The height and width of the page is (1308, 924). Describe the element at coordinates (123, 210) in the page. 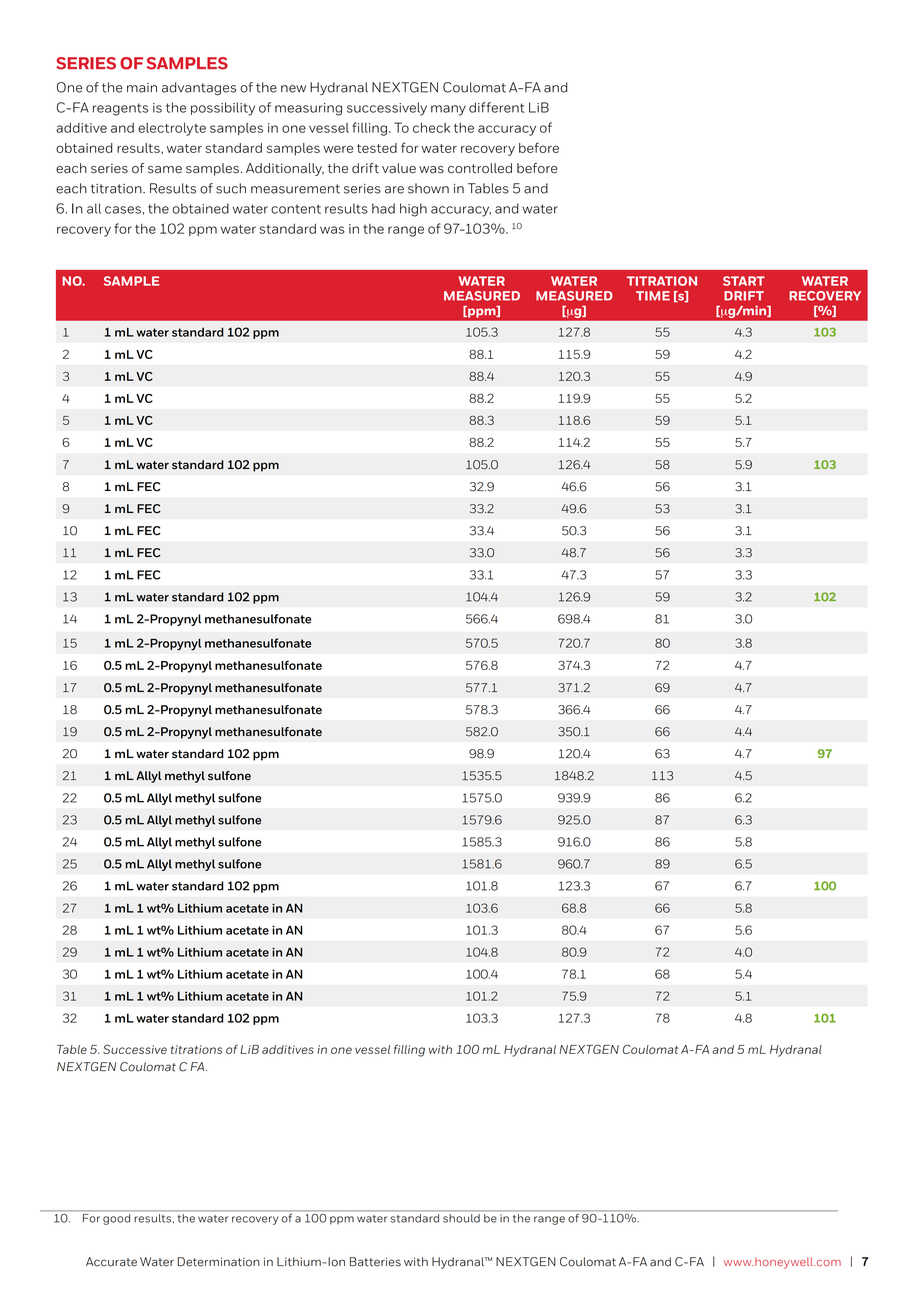

I see `cases` at that location.
